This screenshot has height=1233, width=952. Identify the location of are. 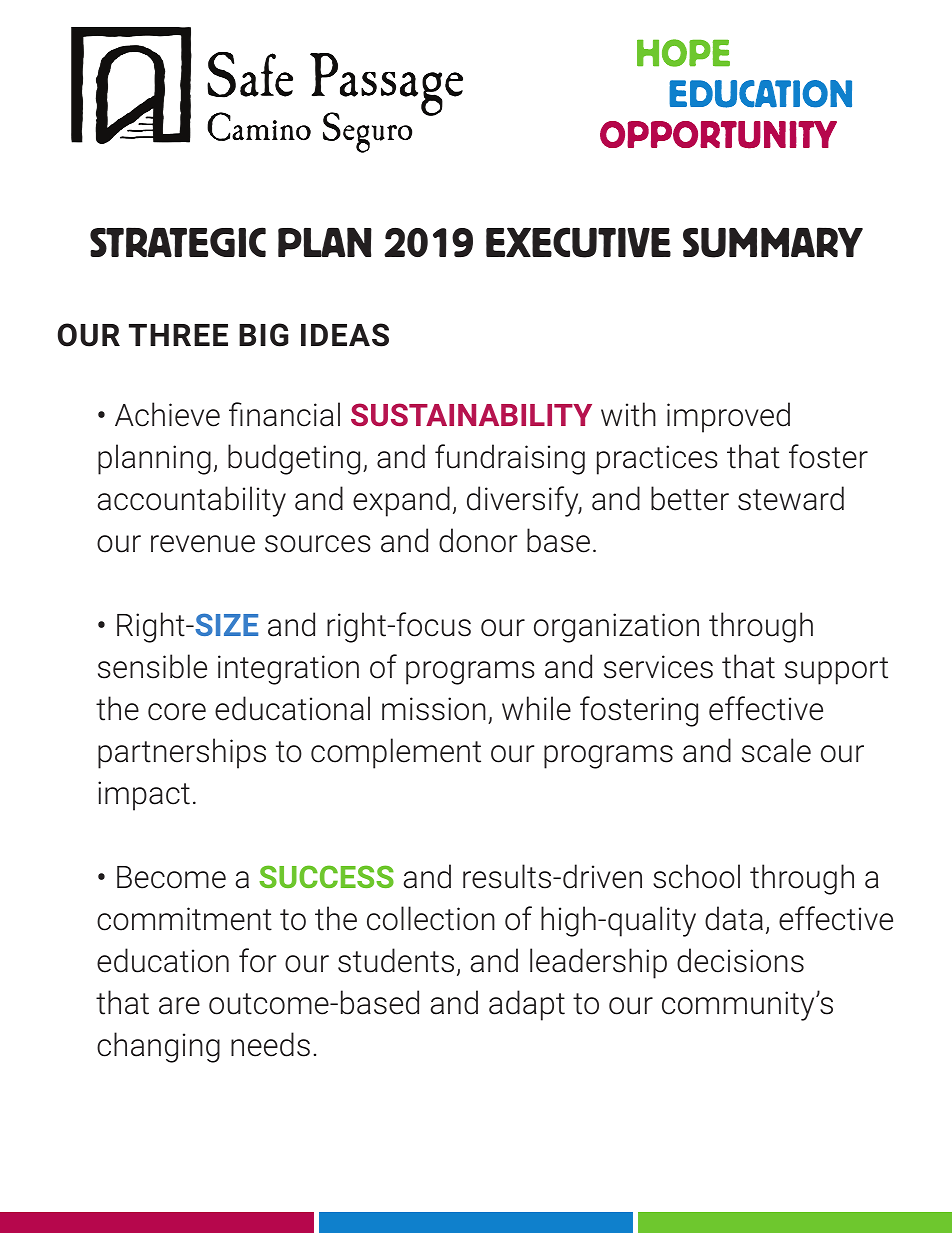
(179, 1006).
